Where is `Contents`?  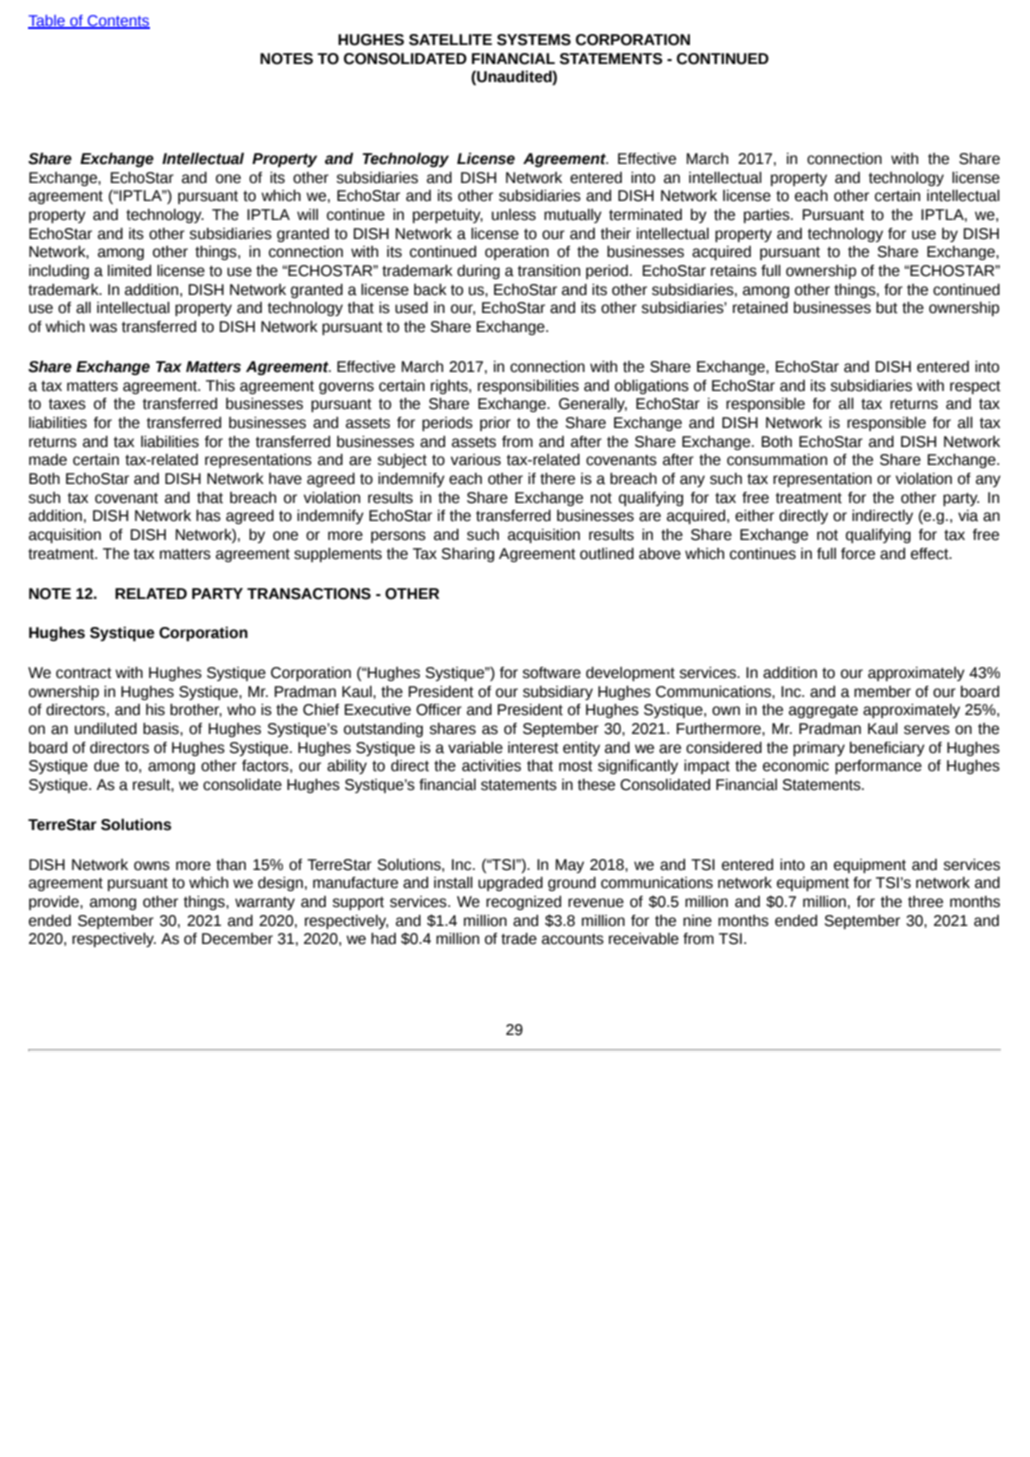
Contents is located at coordinates (118, 22).
